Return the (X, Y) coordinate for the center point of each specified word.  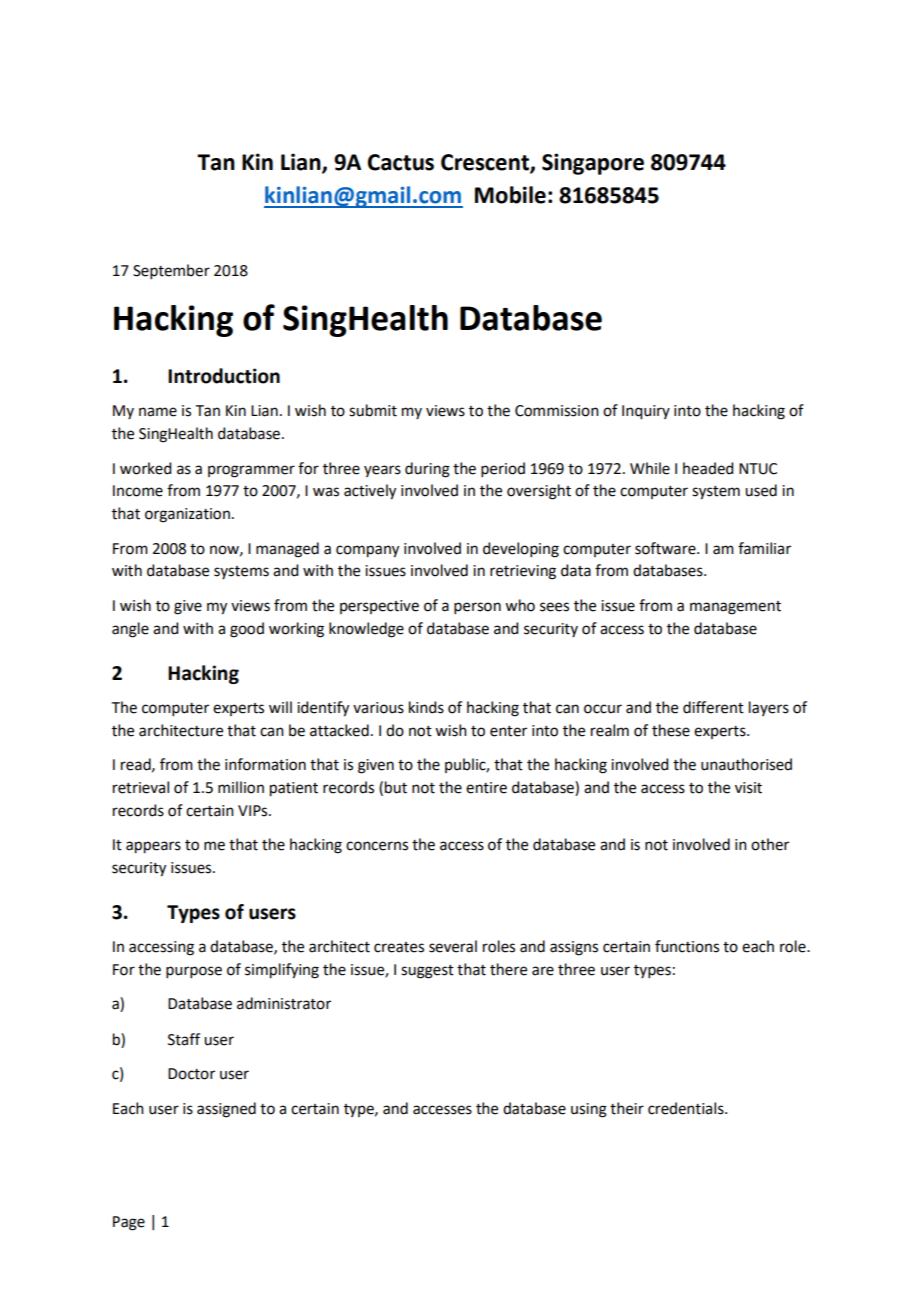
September (171, 271)
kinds (426, 707)
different (713, 707)
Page (129, 1223)
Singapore (593, 164)
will (280, 707)
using (589, 1110)
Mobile (510, 195)
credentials (687, 1108)
